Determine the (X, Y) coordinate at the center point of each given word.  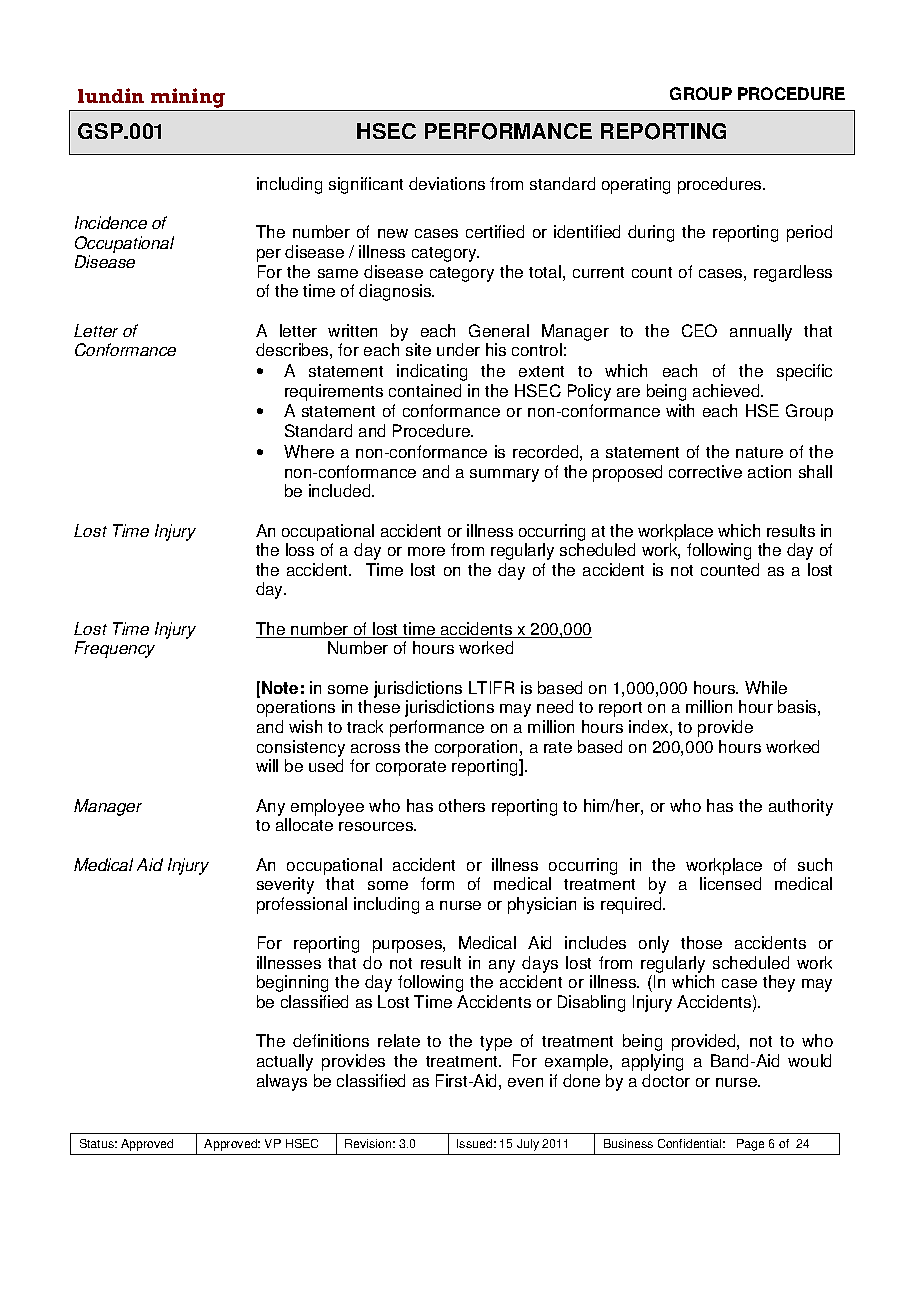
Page (750, 1145)
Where (309, 451)
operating (636, 185)
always (282, 1082)
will (267, 765)
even (525, 1082)
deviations (447, 183)
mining (187, 99)
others (462, 805)
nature (759, 452)
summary (504, 475)
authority (801, 807)
